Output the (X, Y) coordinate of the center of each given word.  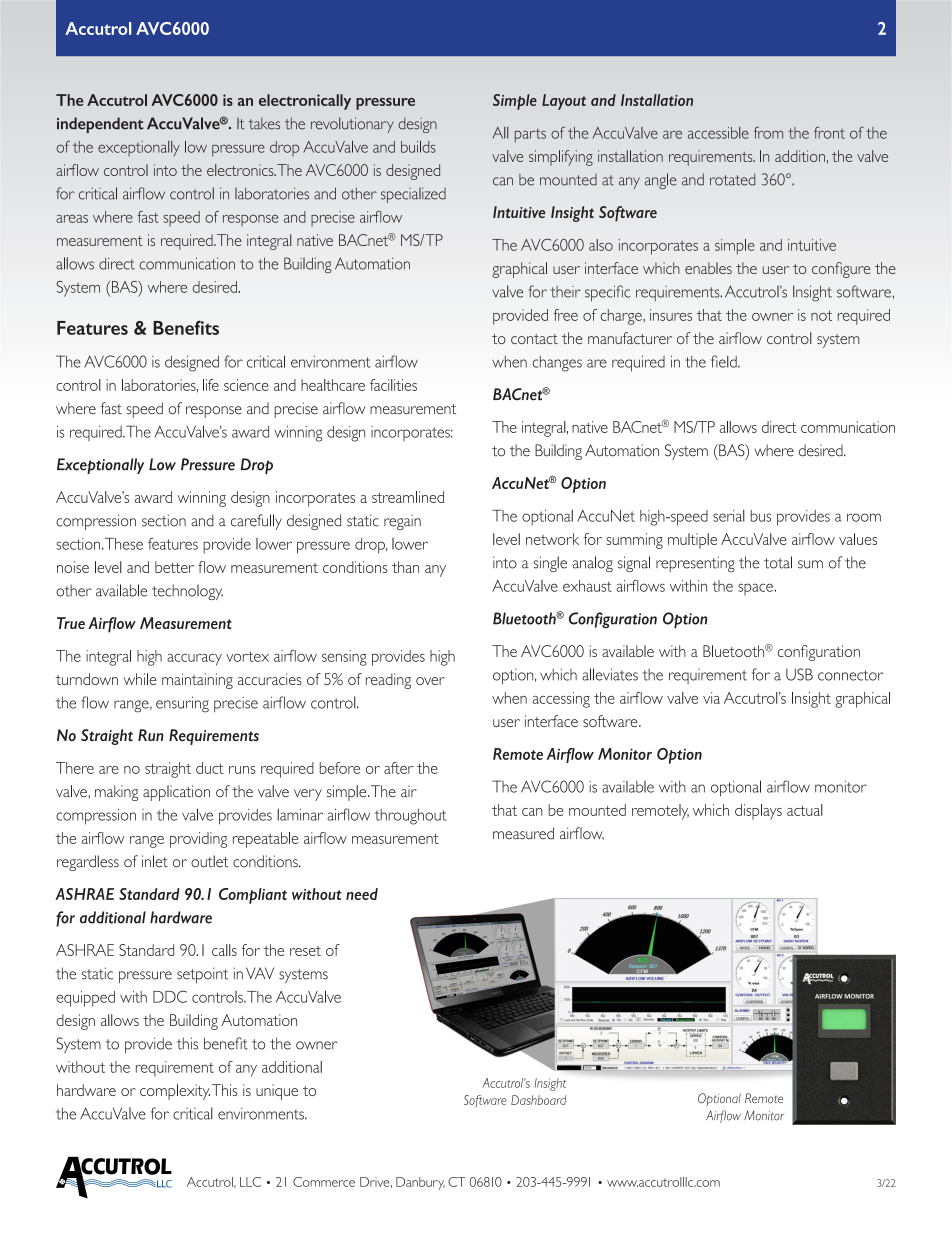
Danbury (420, 1183)
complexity (175, 1092)
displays (758, 812)
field (725, 361)
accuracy (194, 660)
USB (799, 674)
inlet (155, 861)
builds (418, 147)
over (430, 681)
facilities (393, 385)
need (362, 894)
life (211, 385)
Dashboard (538, 1100)
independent (100, 125)
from (768, 132)
